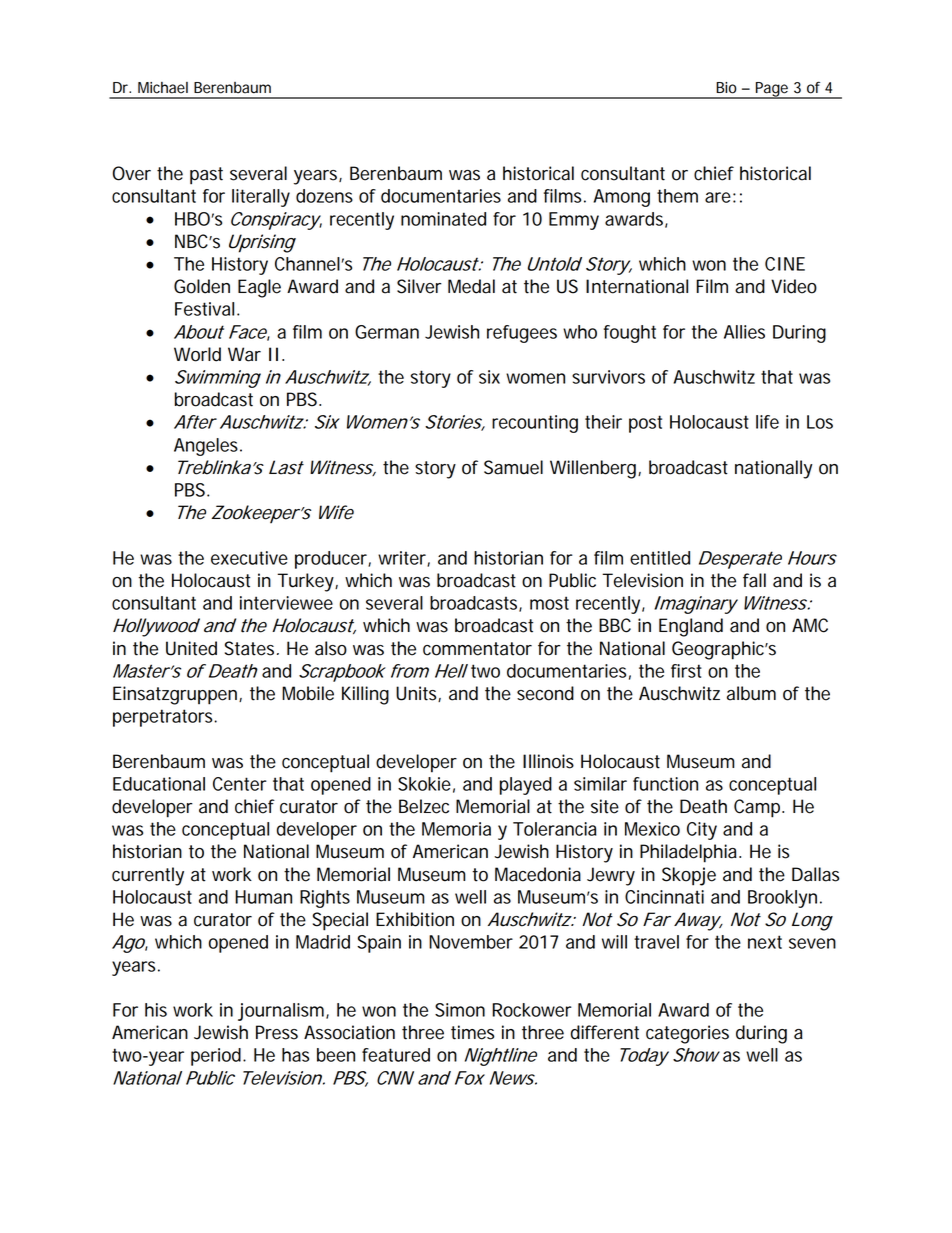 This document has width=952, height=1233. What do you see at coordinates (726, 88) in the document?
I see `Bio` at bounding box center [726, 88].
